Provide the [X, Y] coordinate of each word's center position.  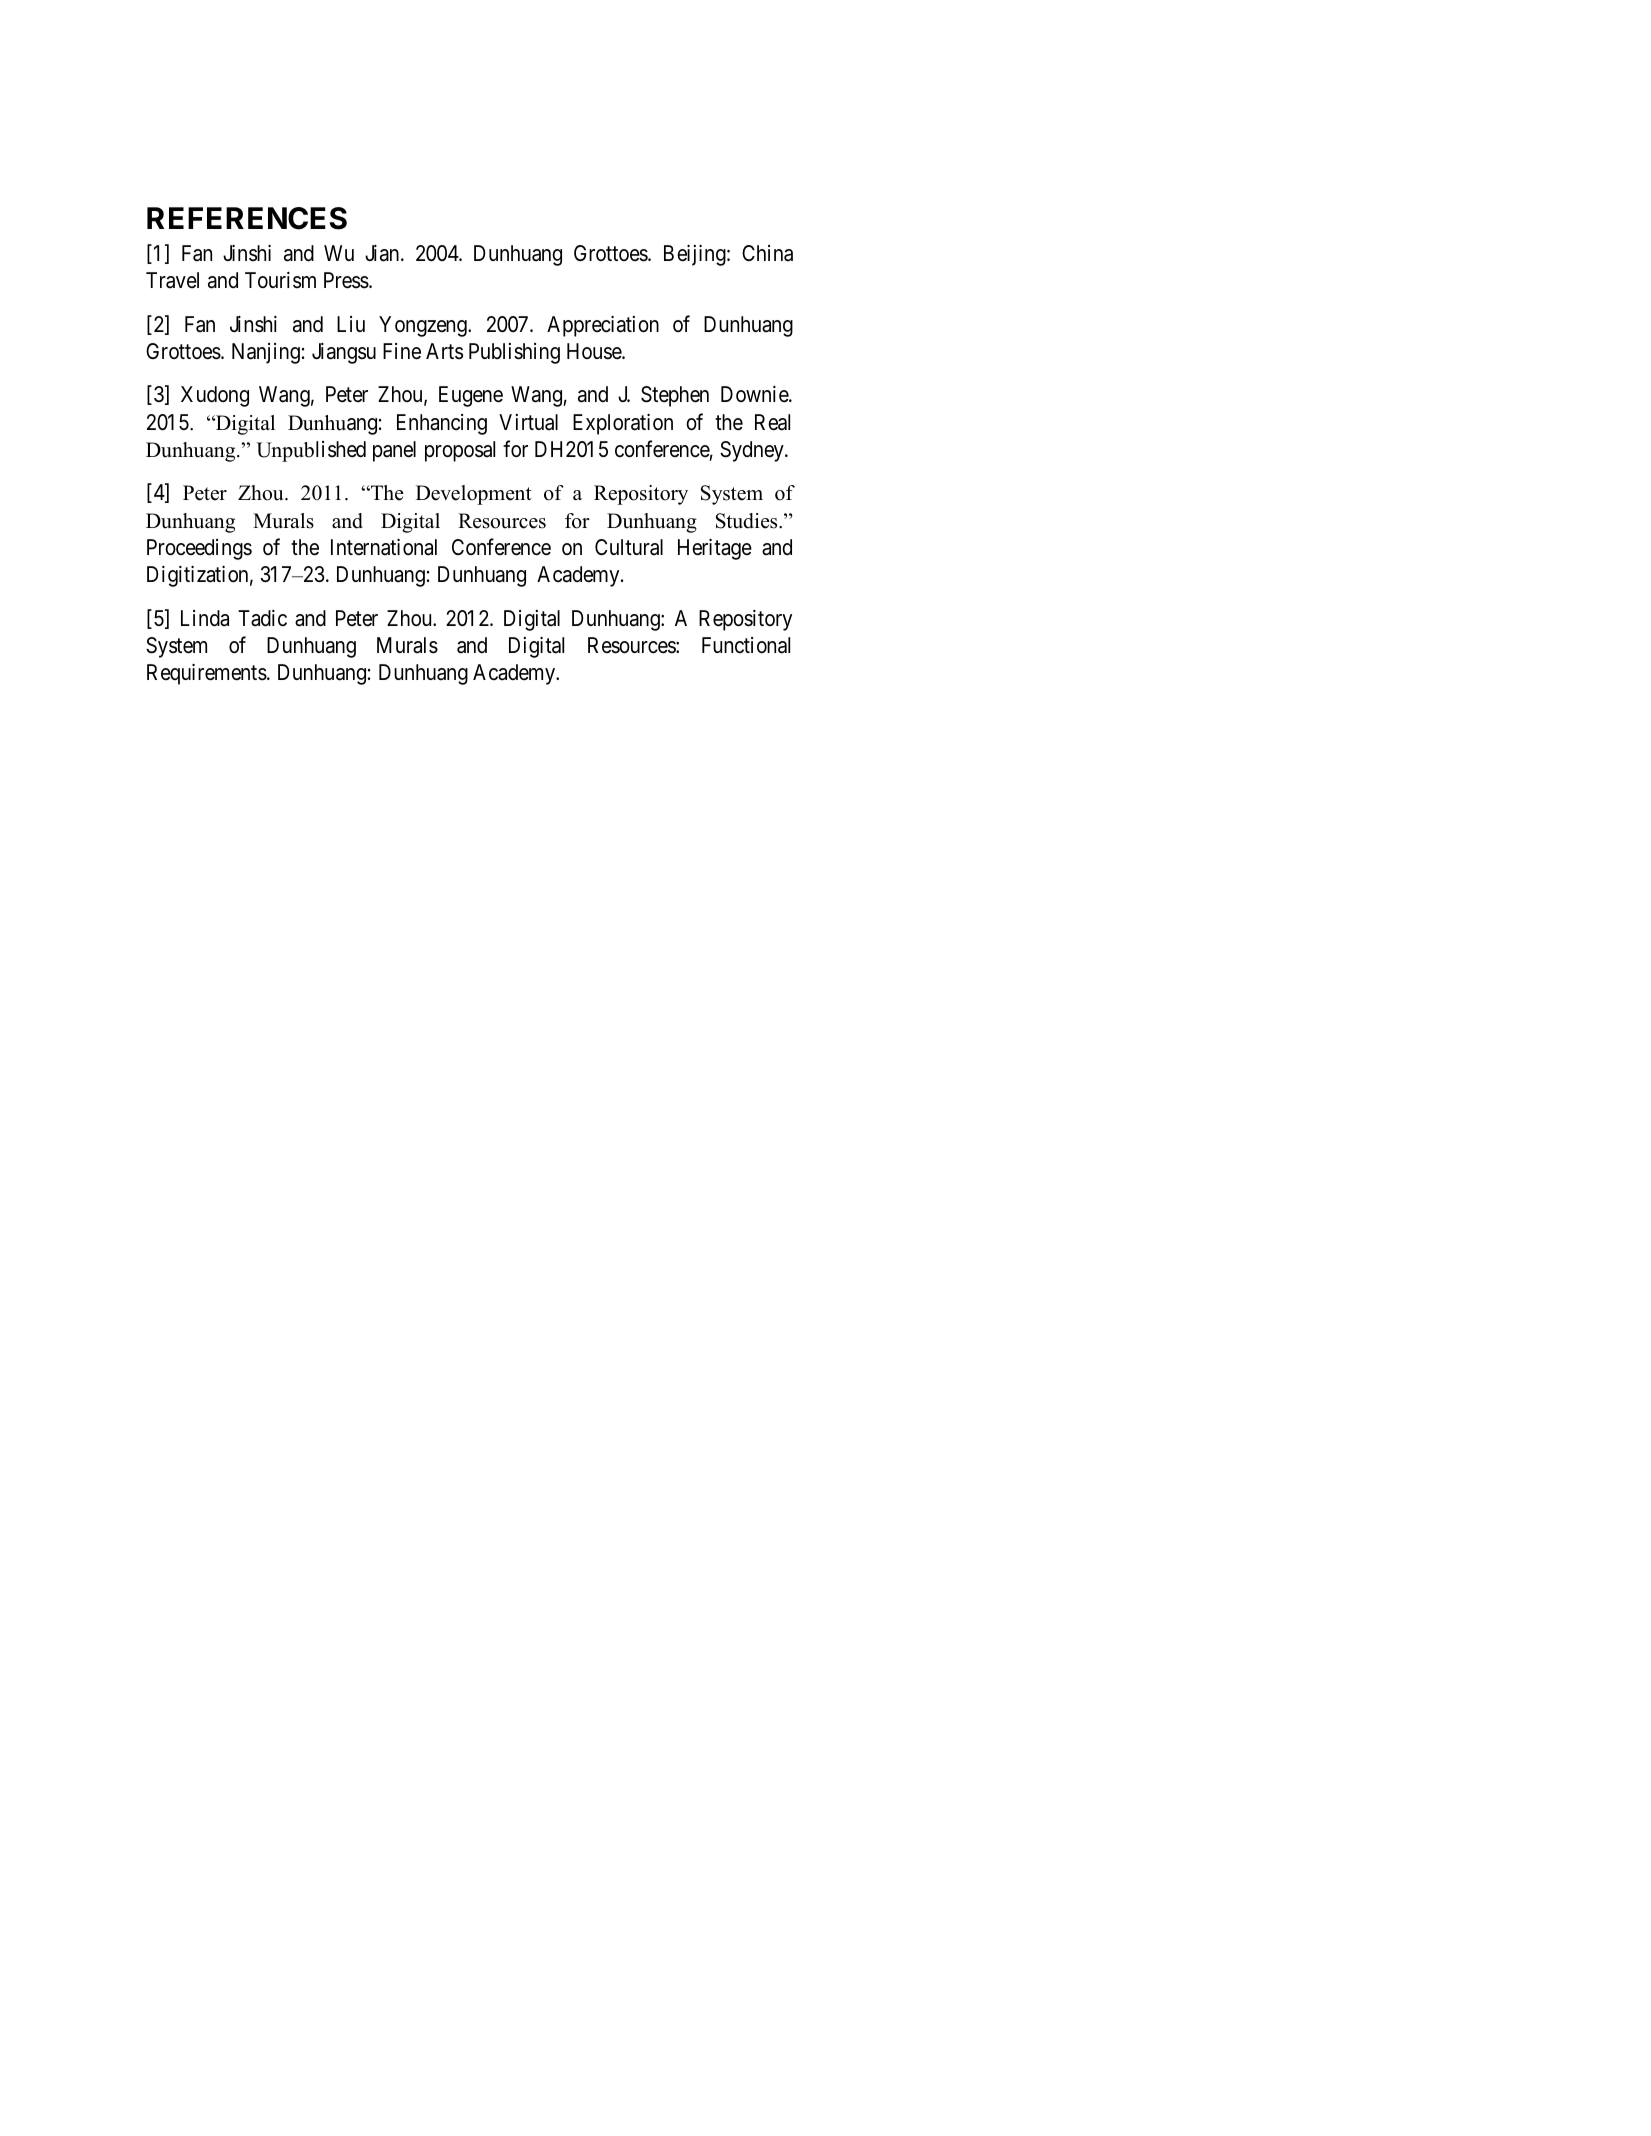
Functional [746, 645]
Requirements [207, 674]
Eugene [471, 396]
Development [474, 495]
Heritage [715, 549]
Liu [351, 324]
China [767, 253]
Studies [748, 521]
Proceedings [199, 549]
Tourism [280, 280]
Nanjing [266, 353]
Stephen [675, 396]
